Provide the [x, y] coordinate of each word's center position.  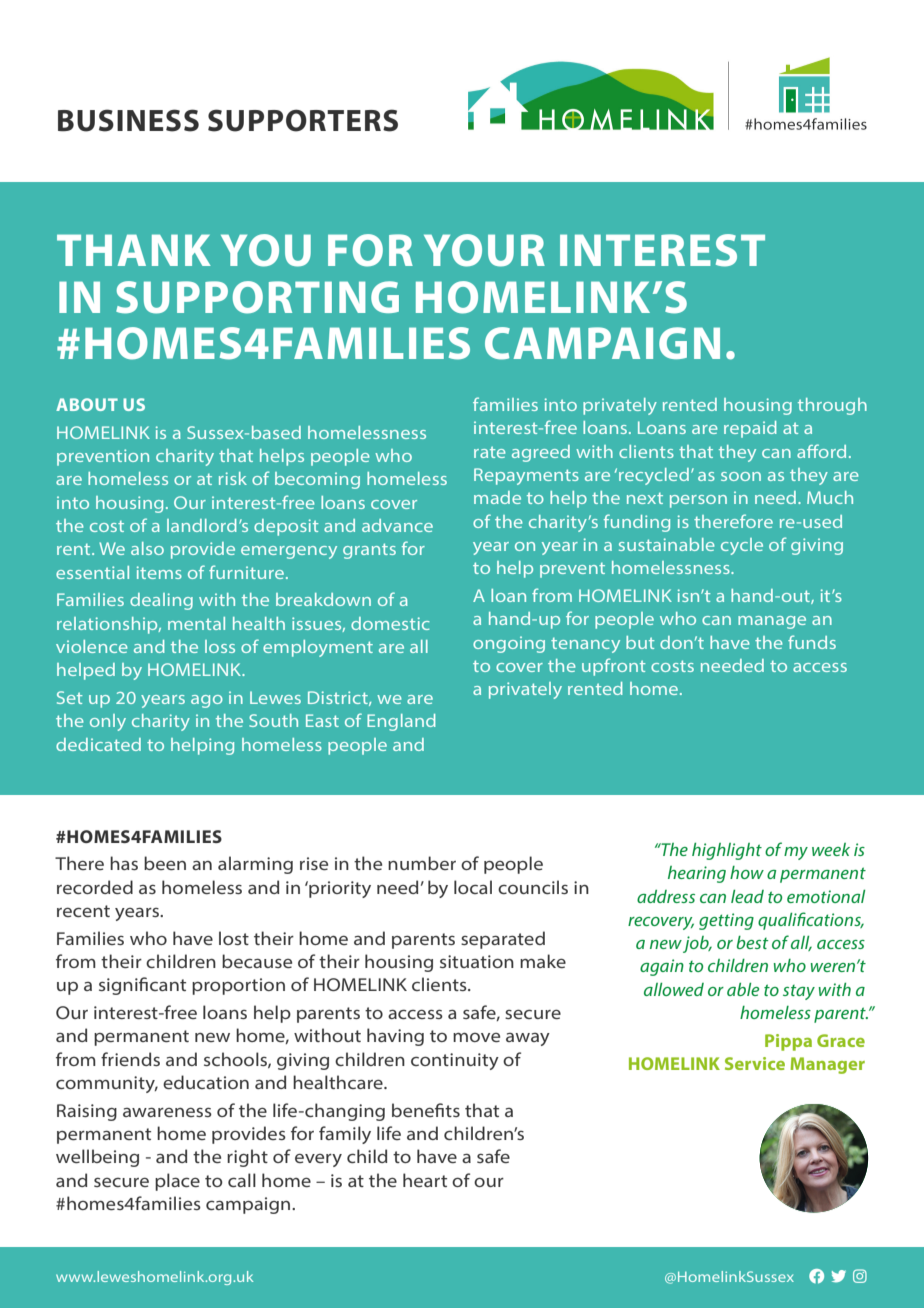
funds [812, 642]
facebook [816, 1276]
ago [207, 701]
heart [425, 1180]
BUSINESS [128, 120]
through [832, 406]
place [177, 1182]
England [401, 722]
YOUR [484, 250]
